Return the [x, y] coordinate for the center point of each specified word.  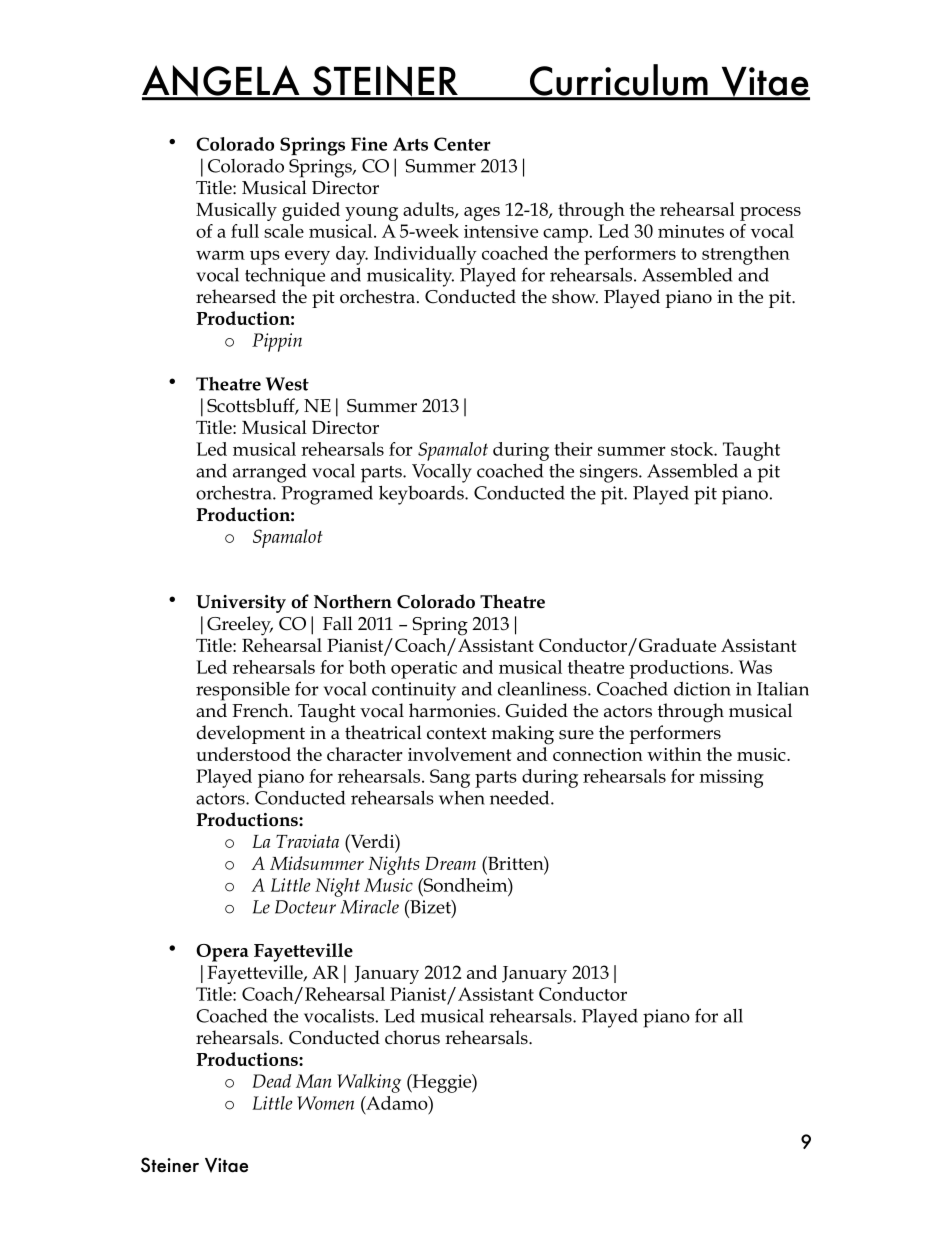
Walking [369, 1083]
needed [521, 797]
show [575, 296]
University [241, 604]
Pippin [277, 342]
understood [243, 754]
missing [732, 778]
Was [755, 667]
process [770, 214]
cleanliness [543, 689]
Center [462, 144]
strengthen [746, 255]
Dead [272, 1081]
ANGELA [222, 82]
